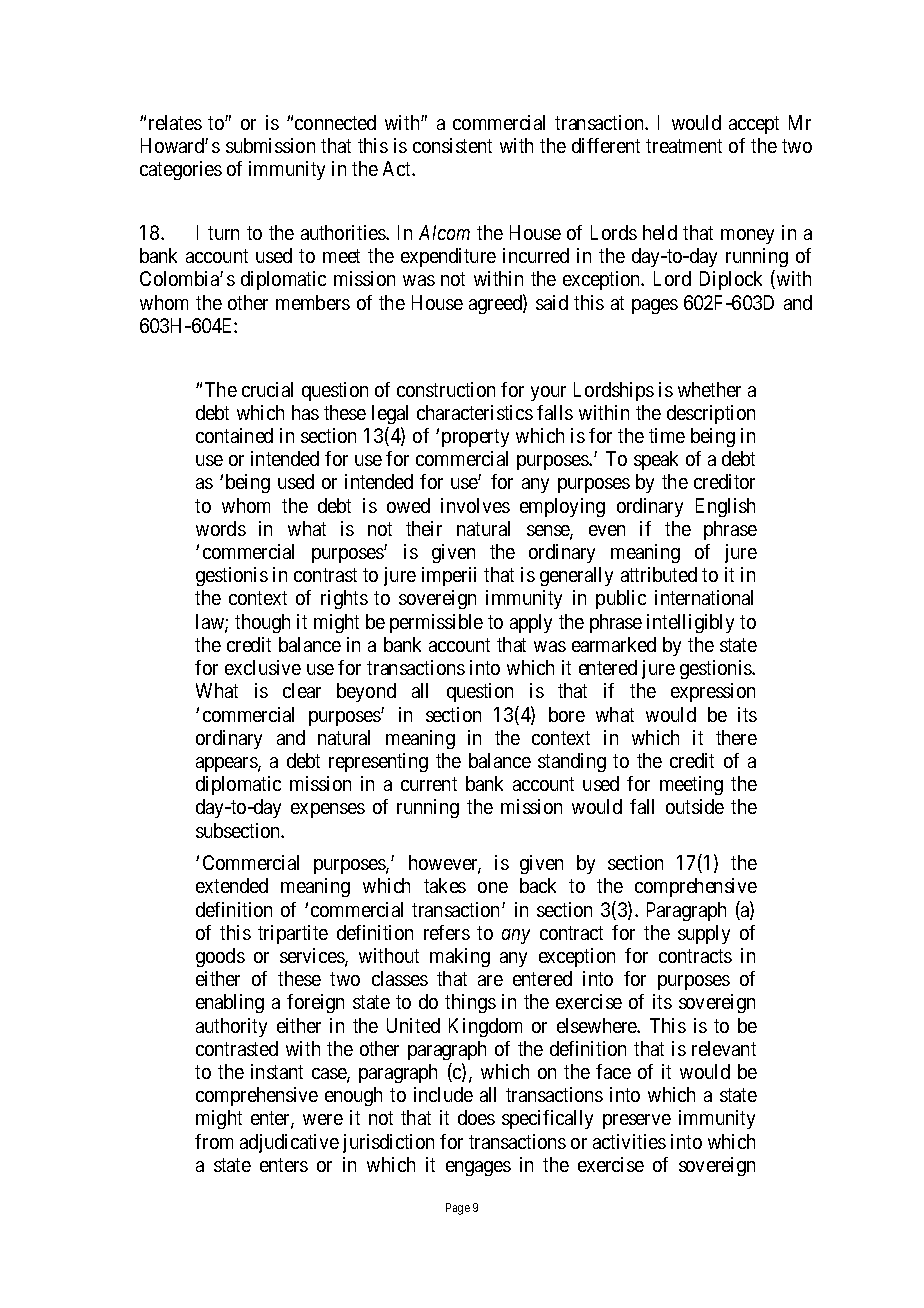 This document has height=1308, width=924. I want to click on categories, so click(181, 170).
